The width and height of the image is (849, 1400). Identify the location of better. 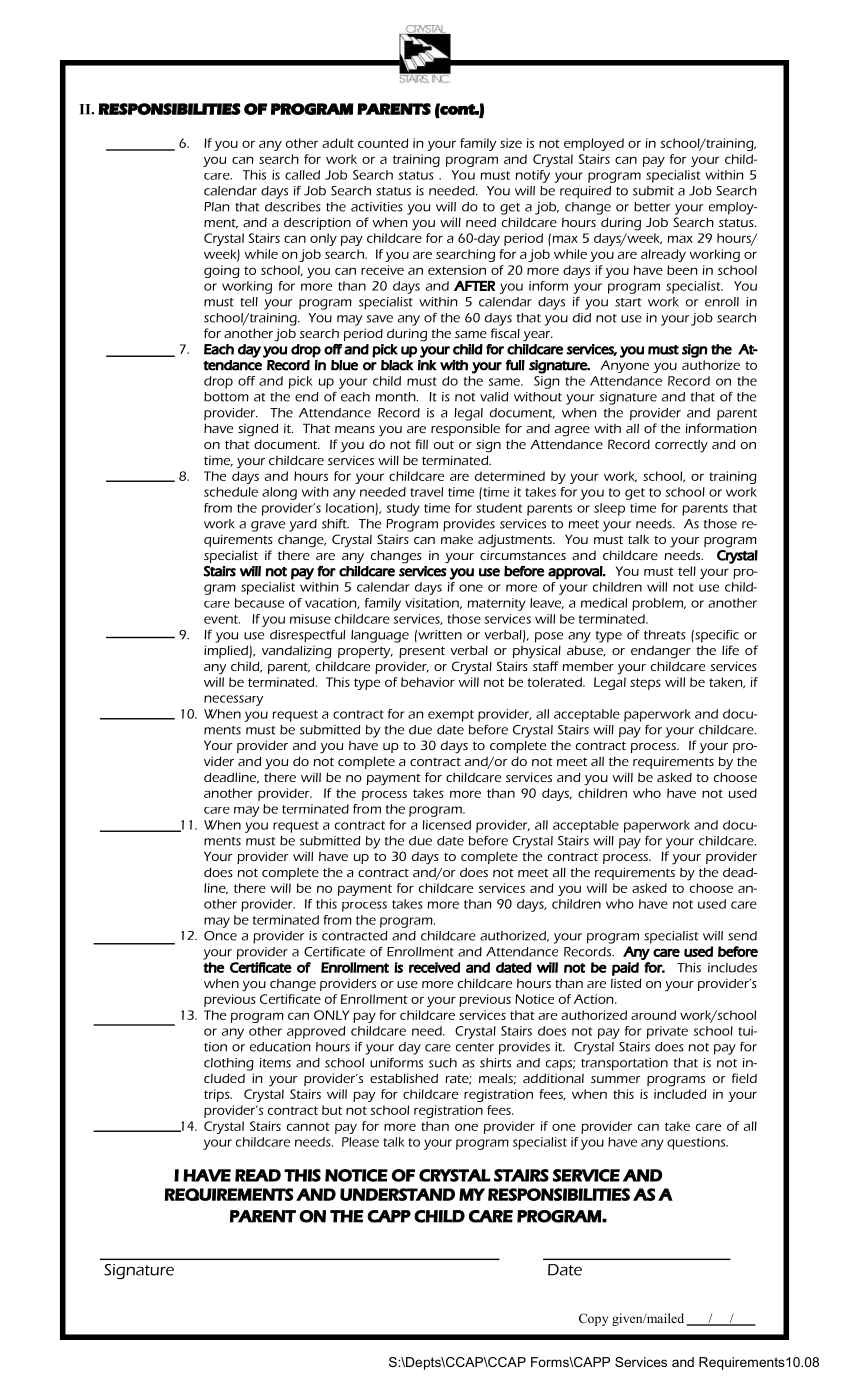
(652, 207).
